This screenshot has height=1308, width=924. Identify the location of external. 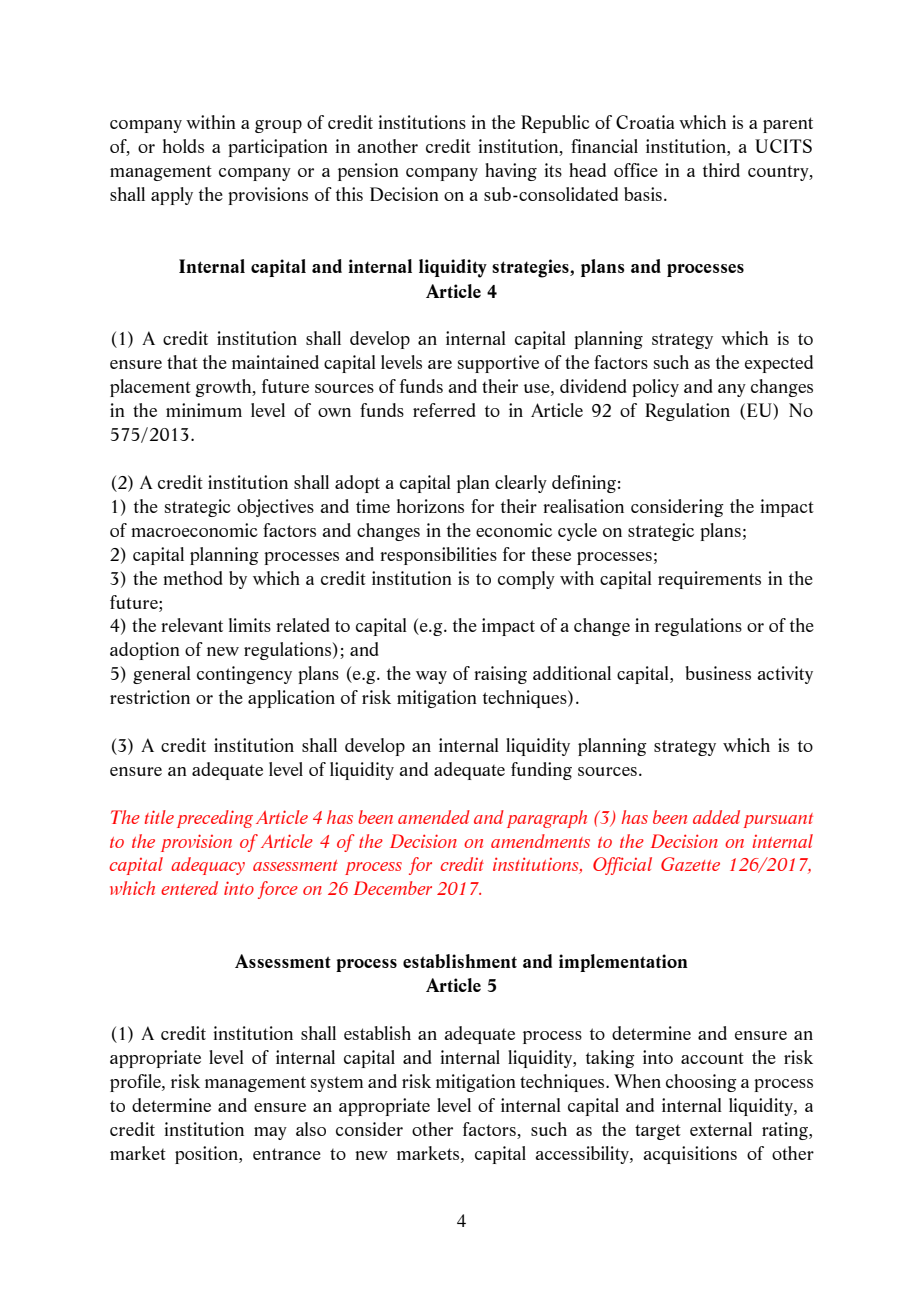
(721, 1129).
